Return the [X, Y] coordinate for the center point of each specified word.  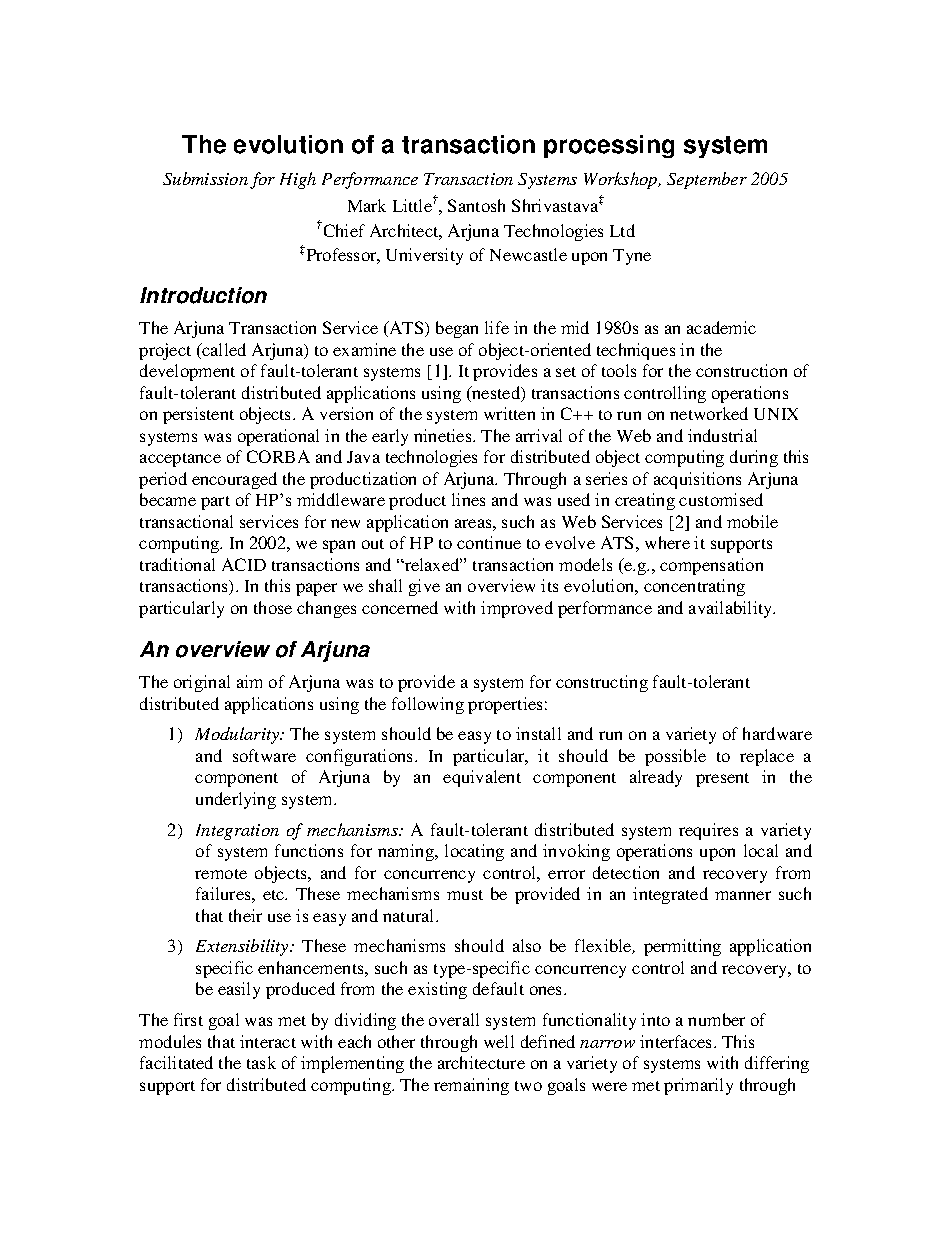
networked [709, 413]
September [707, 180]
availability [732, 609]
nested [496, 394]
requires [708, 831]
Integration [237, 832]
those [273, 607]
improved [517, 609]
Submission [205, 178]
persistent [198, 415]
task [261, 1062]
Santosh [476, 205]
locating [474, 852]
